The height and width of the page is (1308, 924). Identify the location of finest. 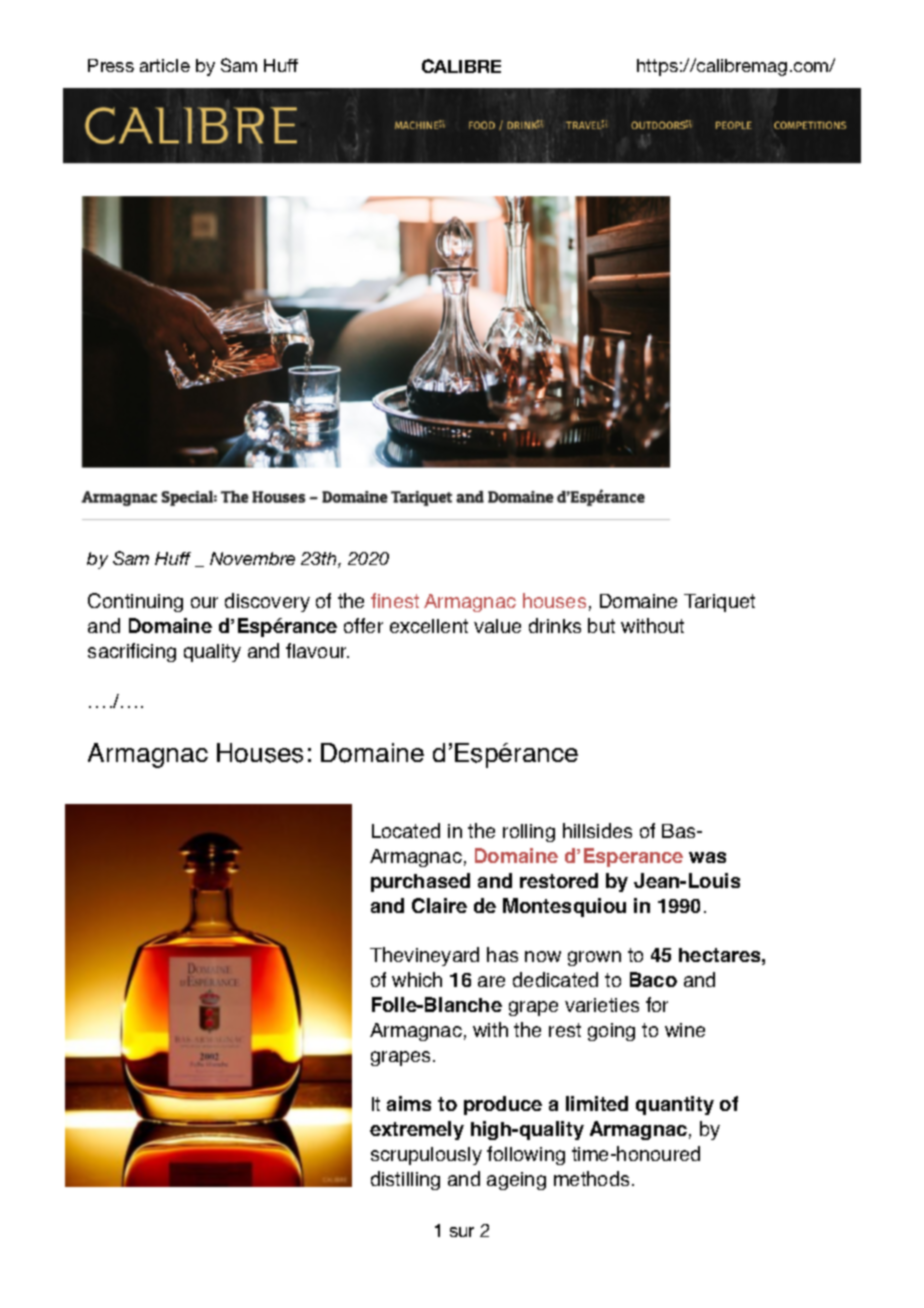
(395, 600).
